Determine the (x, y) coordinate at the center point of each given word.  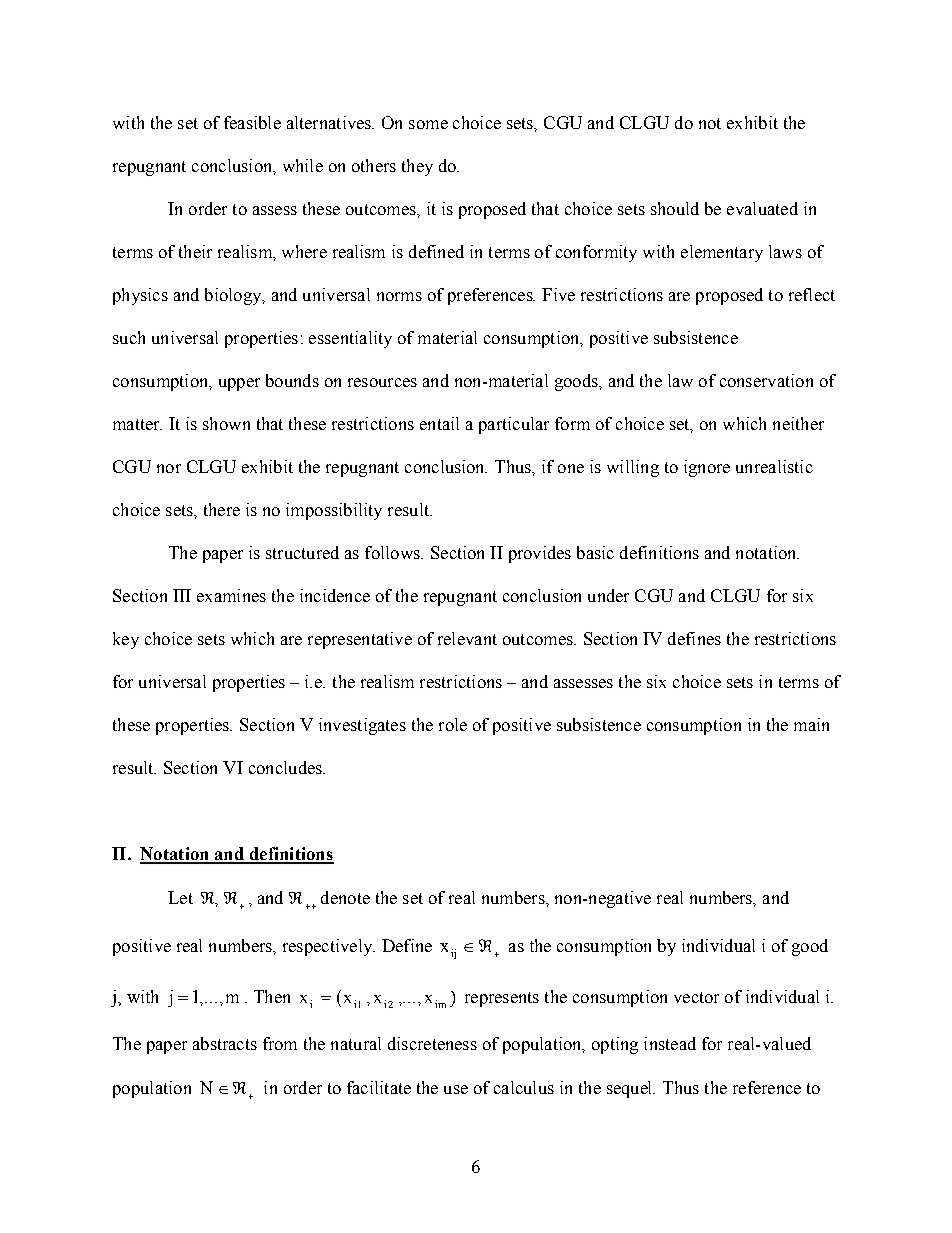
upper (239, 384)
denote (345, 897)
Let (180, 897)
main (811, 724)
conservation (766, 380)
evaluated (762, 208)
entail (439, 423)
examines (231, 595)
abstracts (225, 1043)
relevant (467, 638)
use (456, 1089)
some (428, 124)
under (608, 595)
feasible (252, 122)
